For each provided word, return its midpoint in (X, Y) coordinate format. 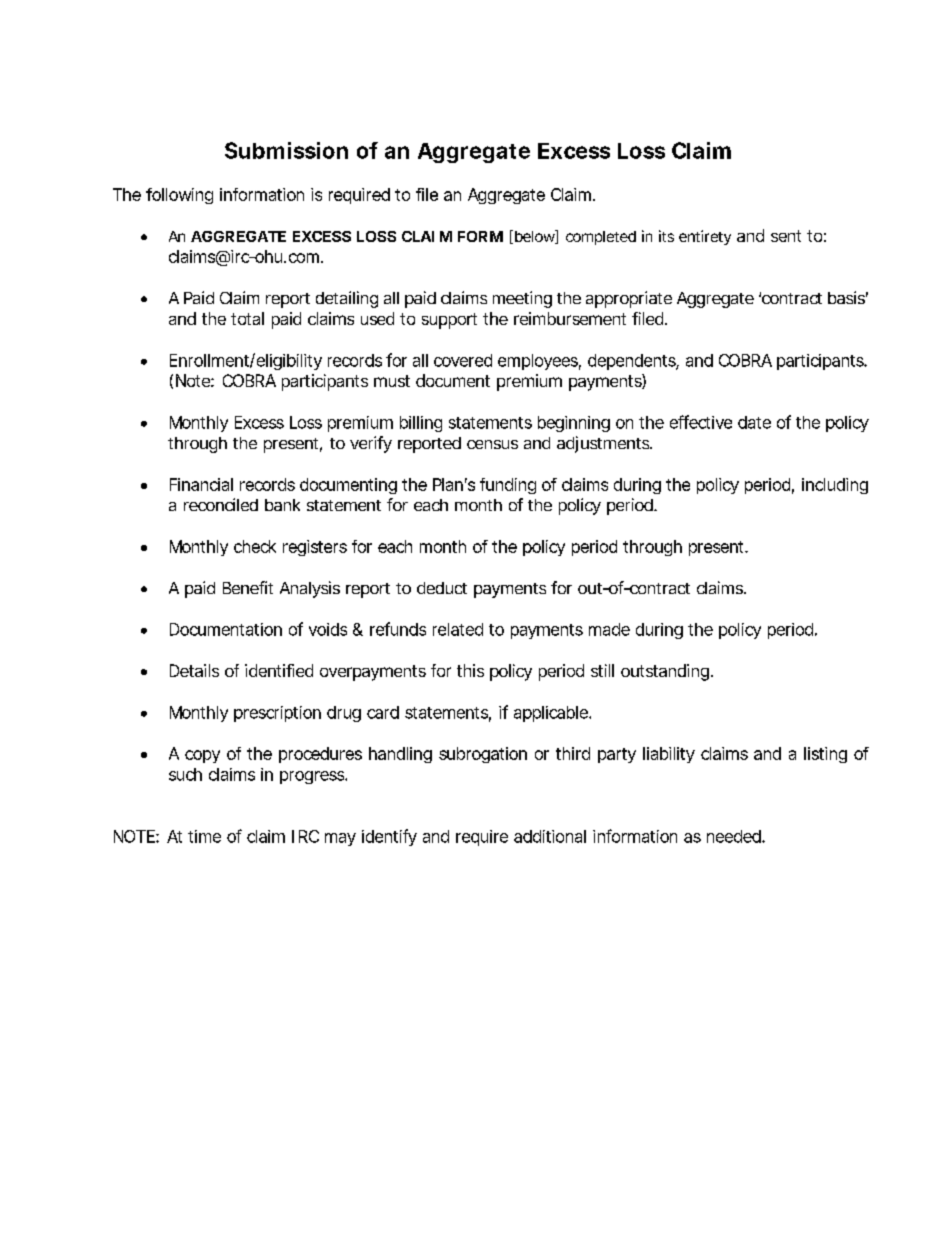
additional (550, 836)
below (536, 237)
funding (508, 486)
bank (282, 505)
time (204, 836)
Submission (286, 150)
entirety (705, 237)
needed (735, 836)
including (835, 486)
